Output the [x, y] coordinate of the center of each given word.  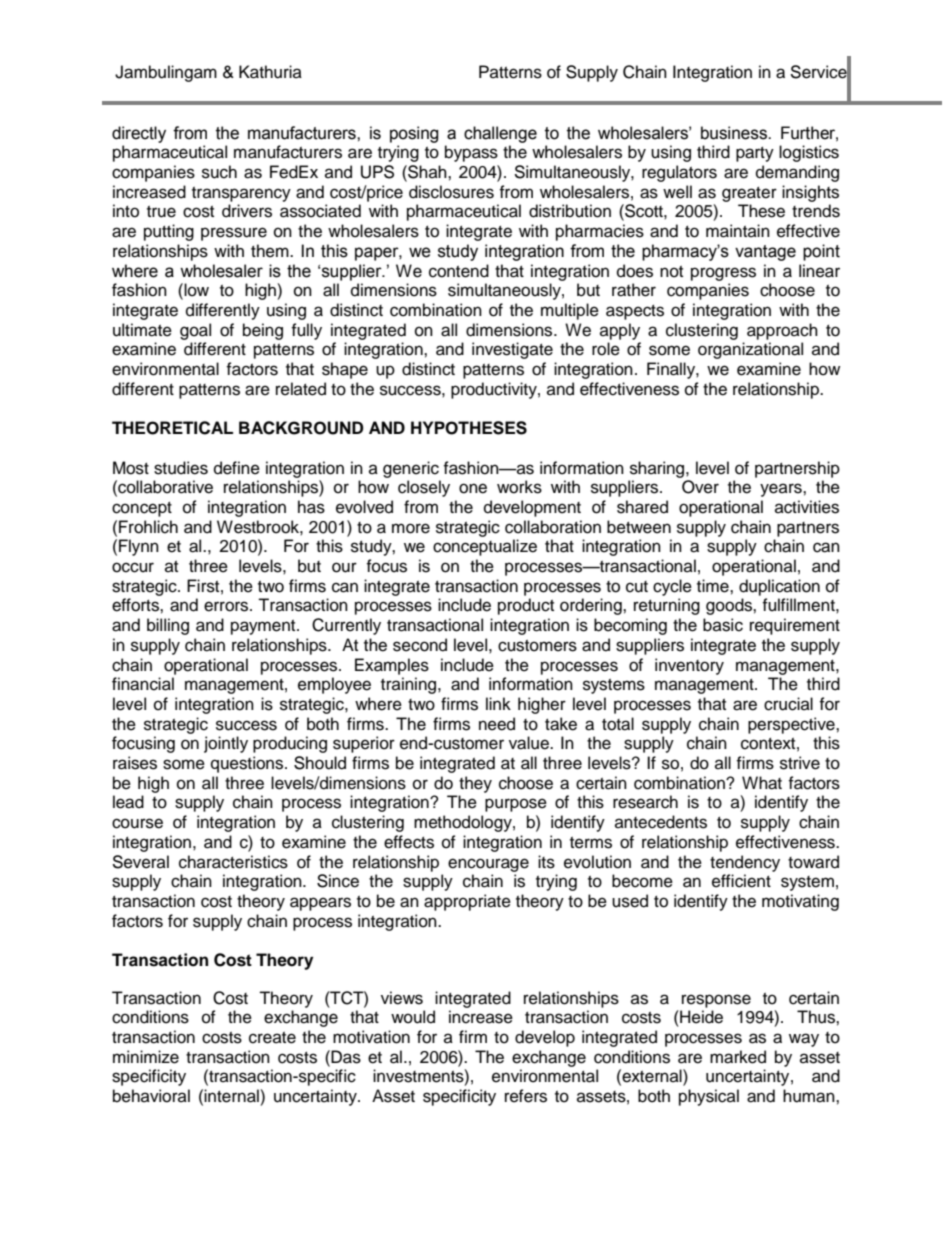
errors [227, 606]
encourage [488, 865]
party [755, 154]
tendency [745, 863]
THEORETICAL [172, 428]
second [420, 645]
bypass [471, 153]
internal [232, 1096]
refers [526, 1096]
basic [723, 625]
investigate [512, 350]
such [219, 172]
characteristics [233, 862]
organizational [750, 350]
